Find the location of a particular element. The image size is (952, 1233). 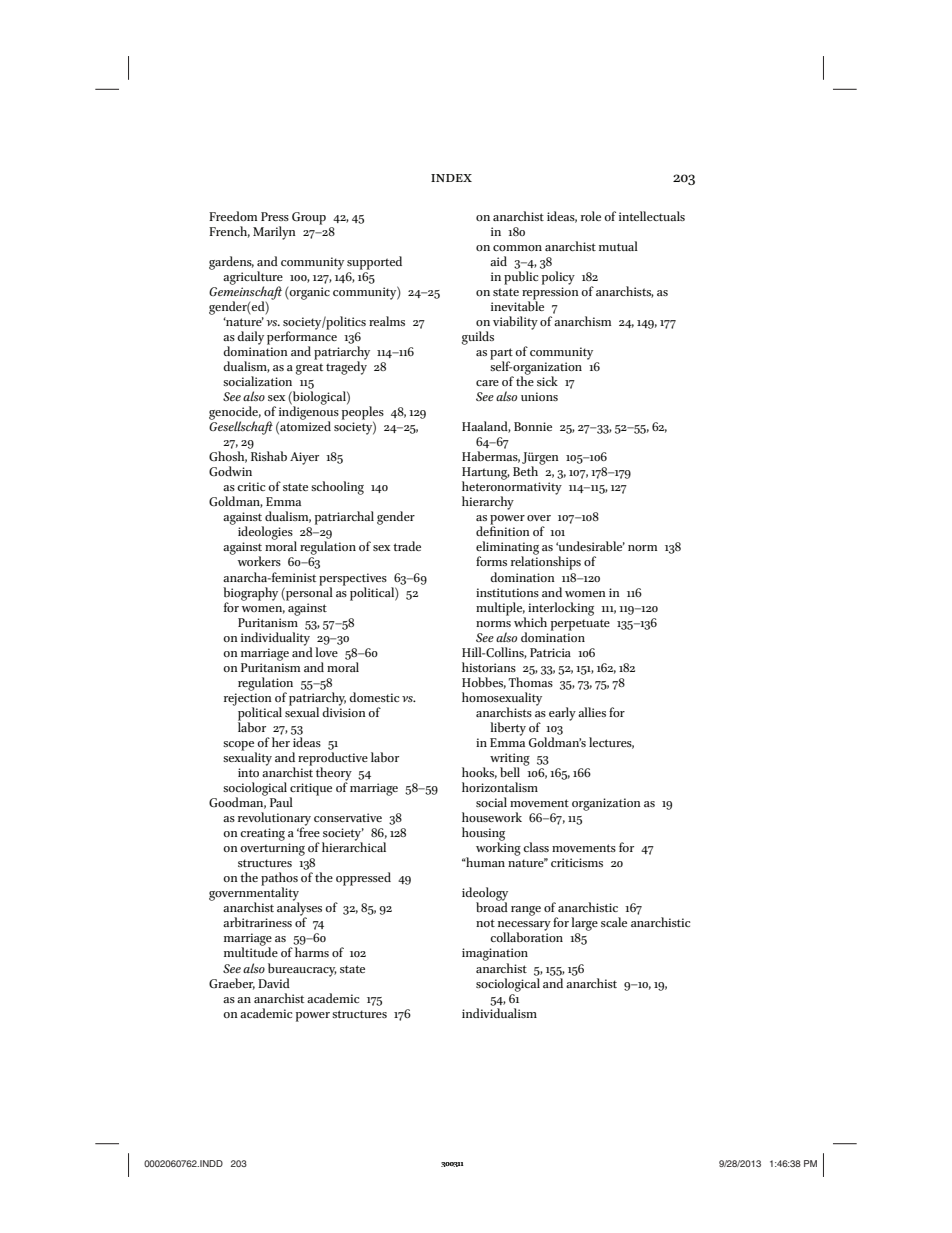

Group is located at coordinates (309, 218).
